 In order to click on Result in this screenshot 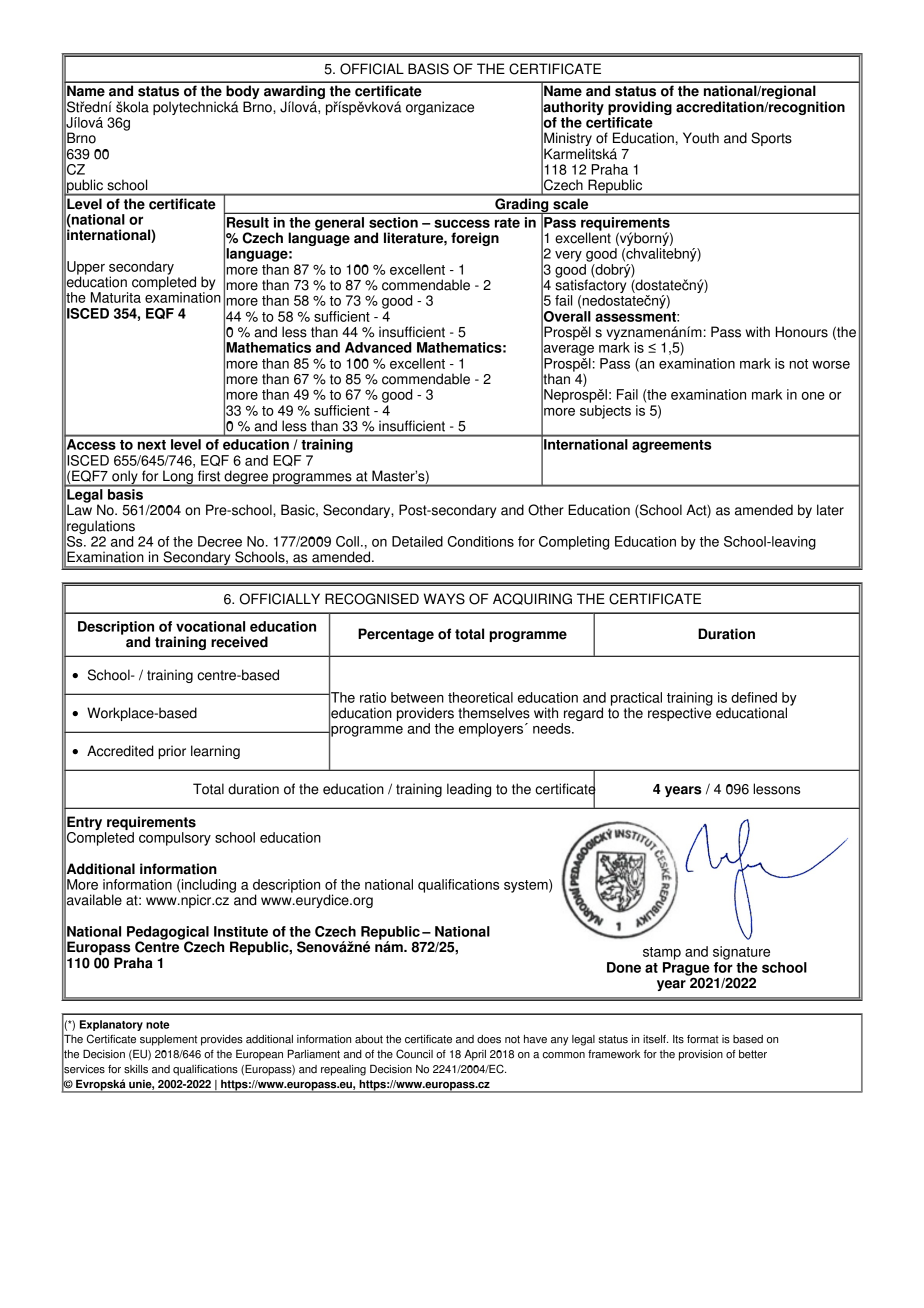, I will do `click(248, 222)`.
